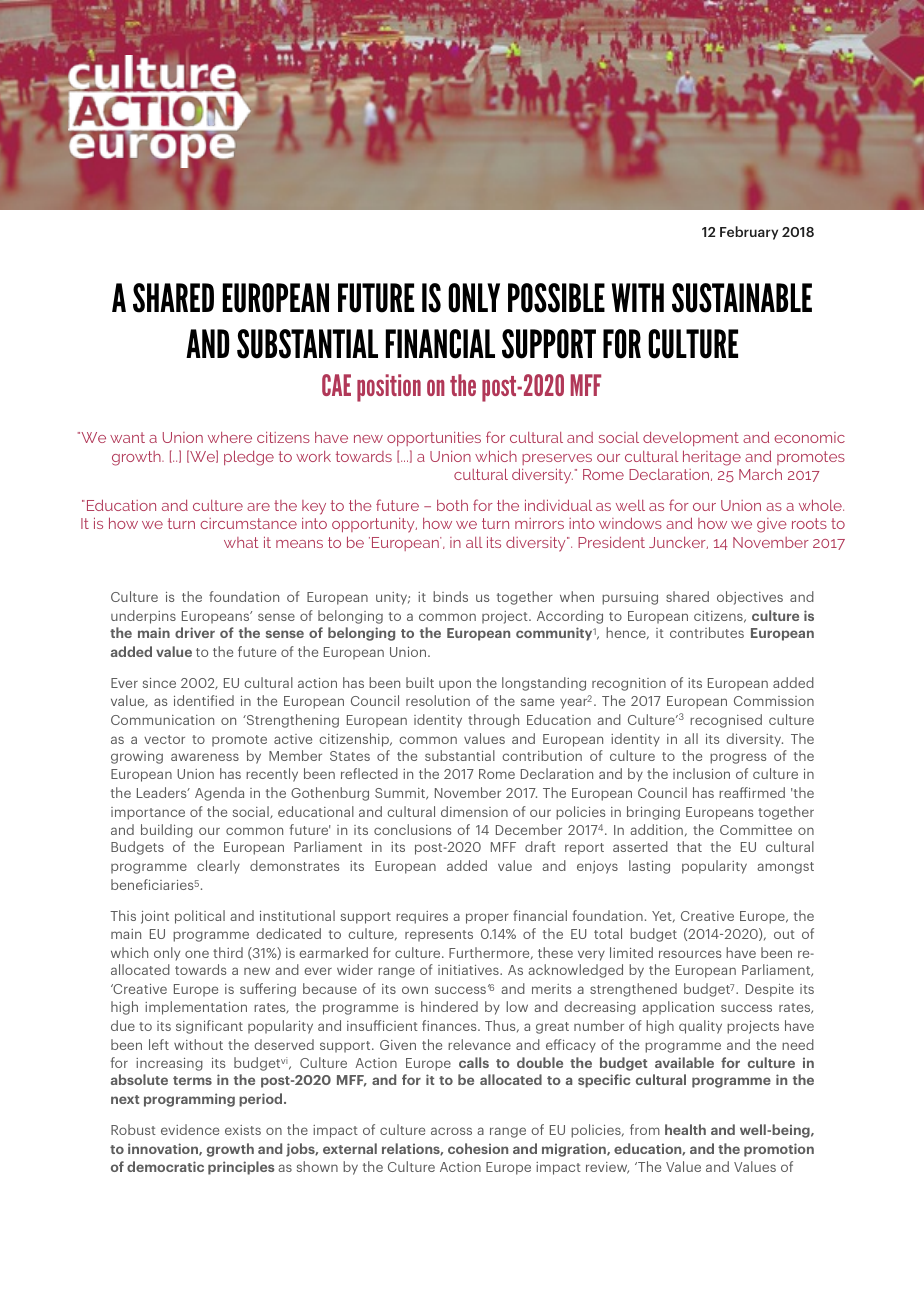 The image size is (924, 1308). I want to click on POSSIBLE, so click(556, 298).
